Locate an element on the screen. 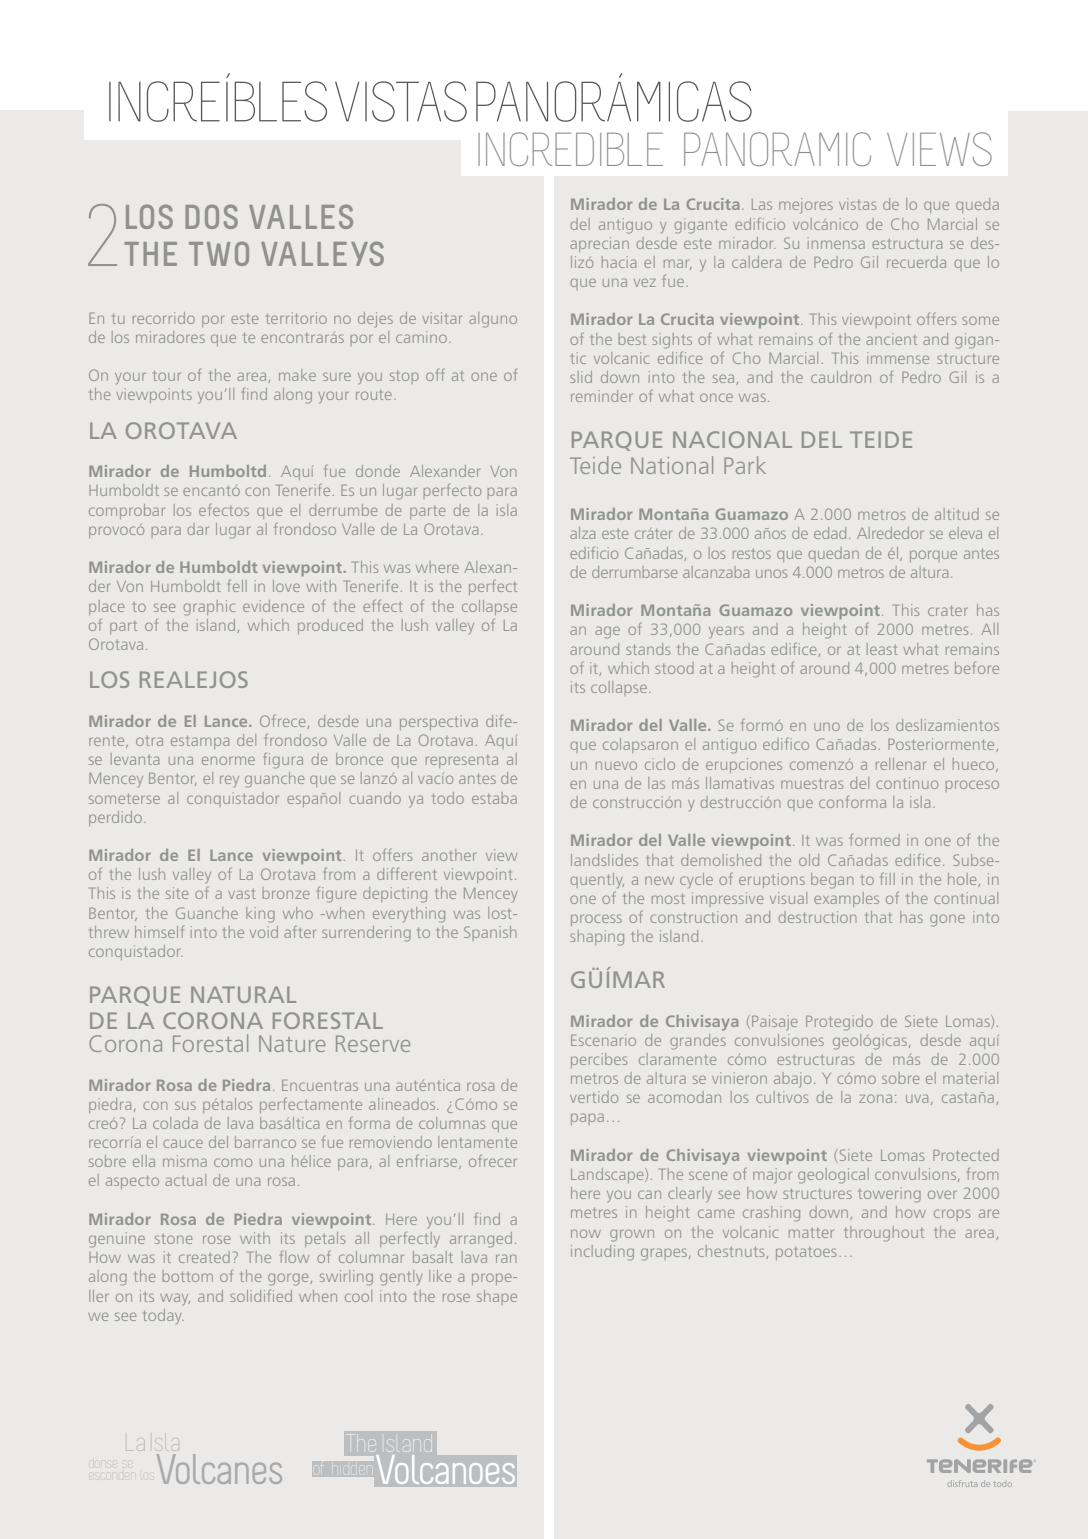 This screenshot has height=1539, width=1088. bottom is located at coordinates (188, 1276).
